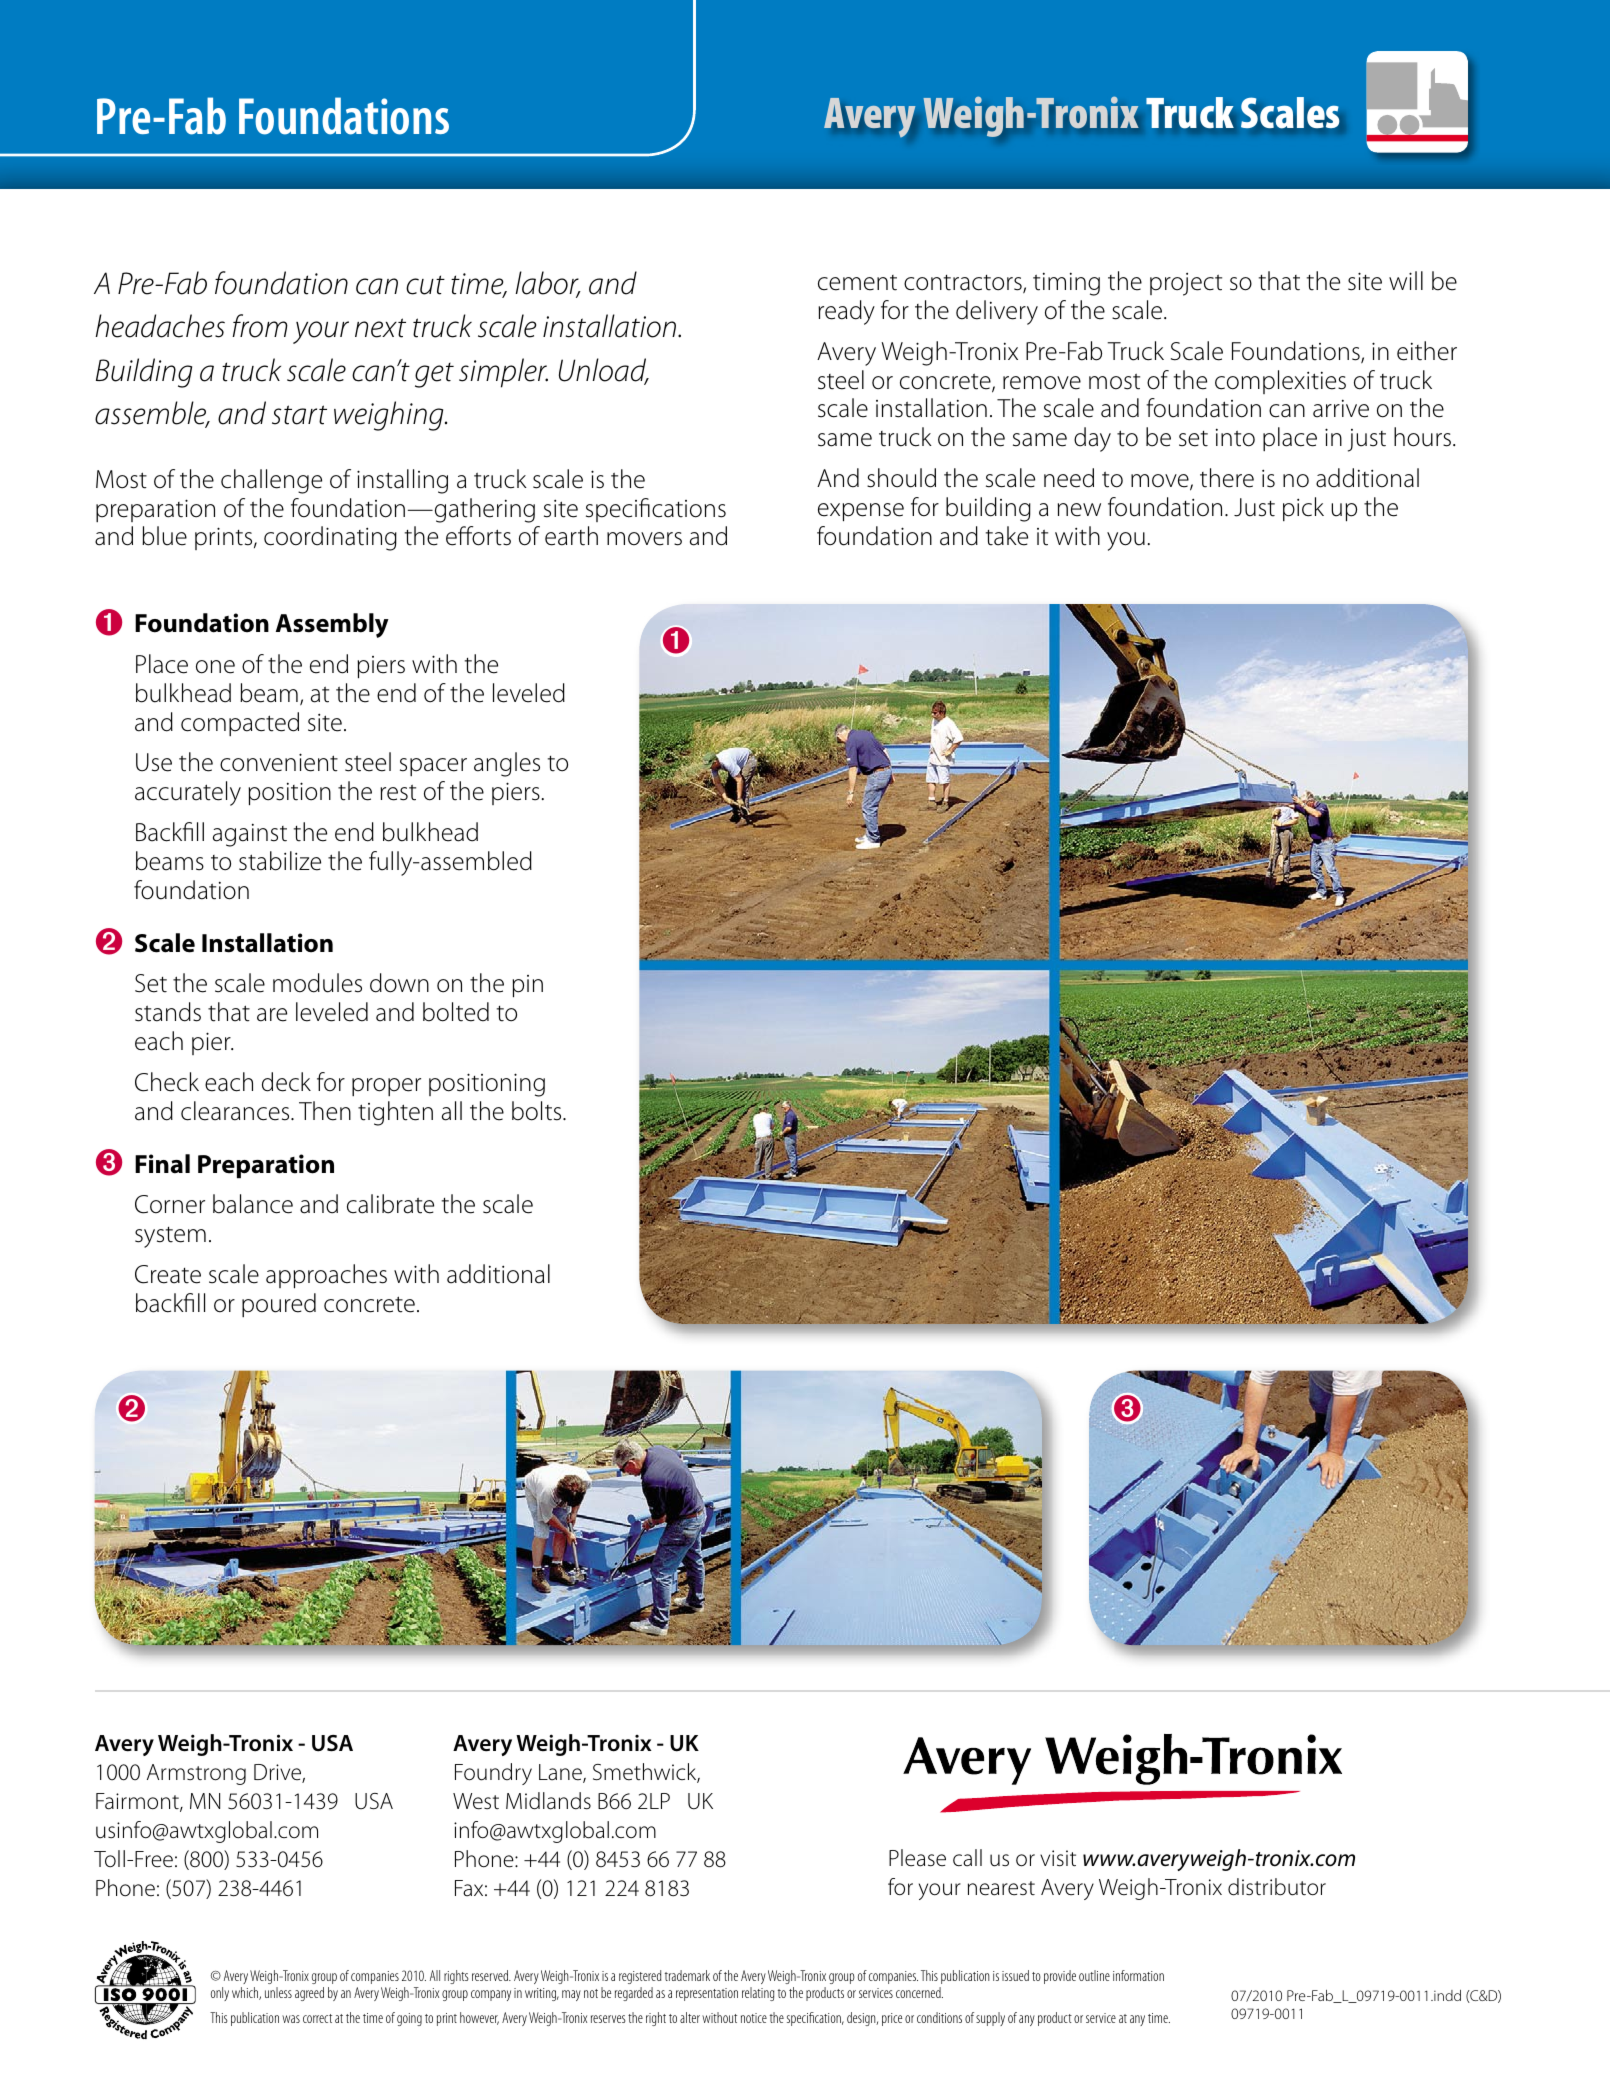 The width and height of the page is (1610, 2084). What do you see at coordinates (196, 1774) in the page?
I see `Armstrong` at bounding box center [196, 1774].
